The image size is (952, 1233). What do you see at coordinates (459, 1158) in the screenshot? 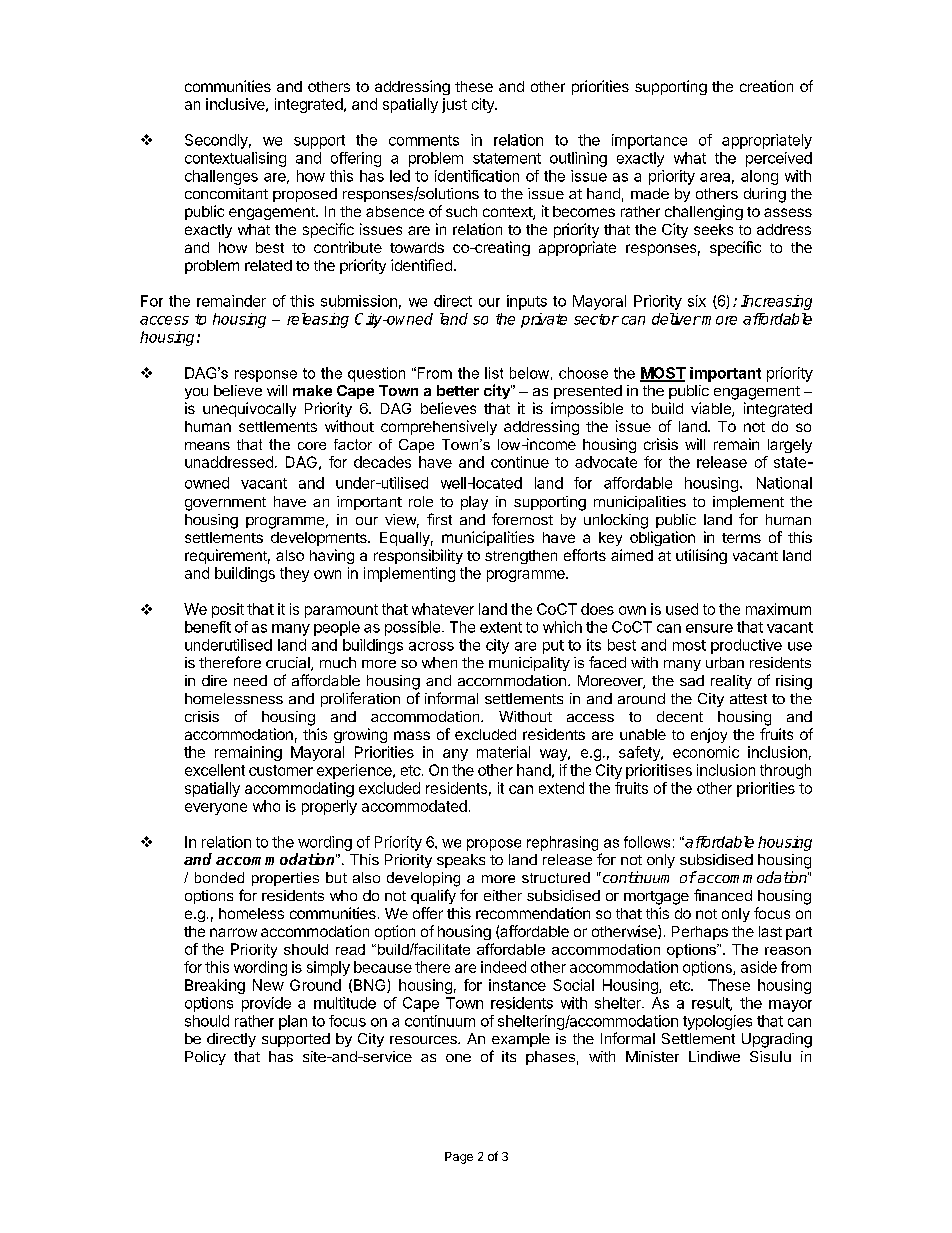
I see `Page` at bounding box center [459, 1158].
